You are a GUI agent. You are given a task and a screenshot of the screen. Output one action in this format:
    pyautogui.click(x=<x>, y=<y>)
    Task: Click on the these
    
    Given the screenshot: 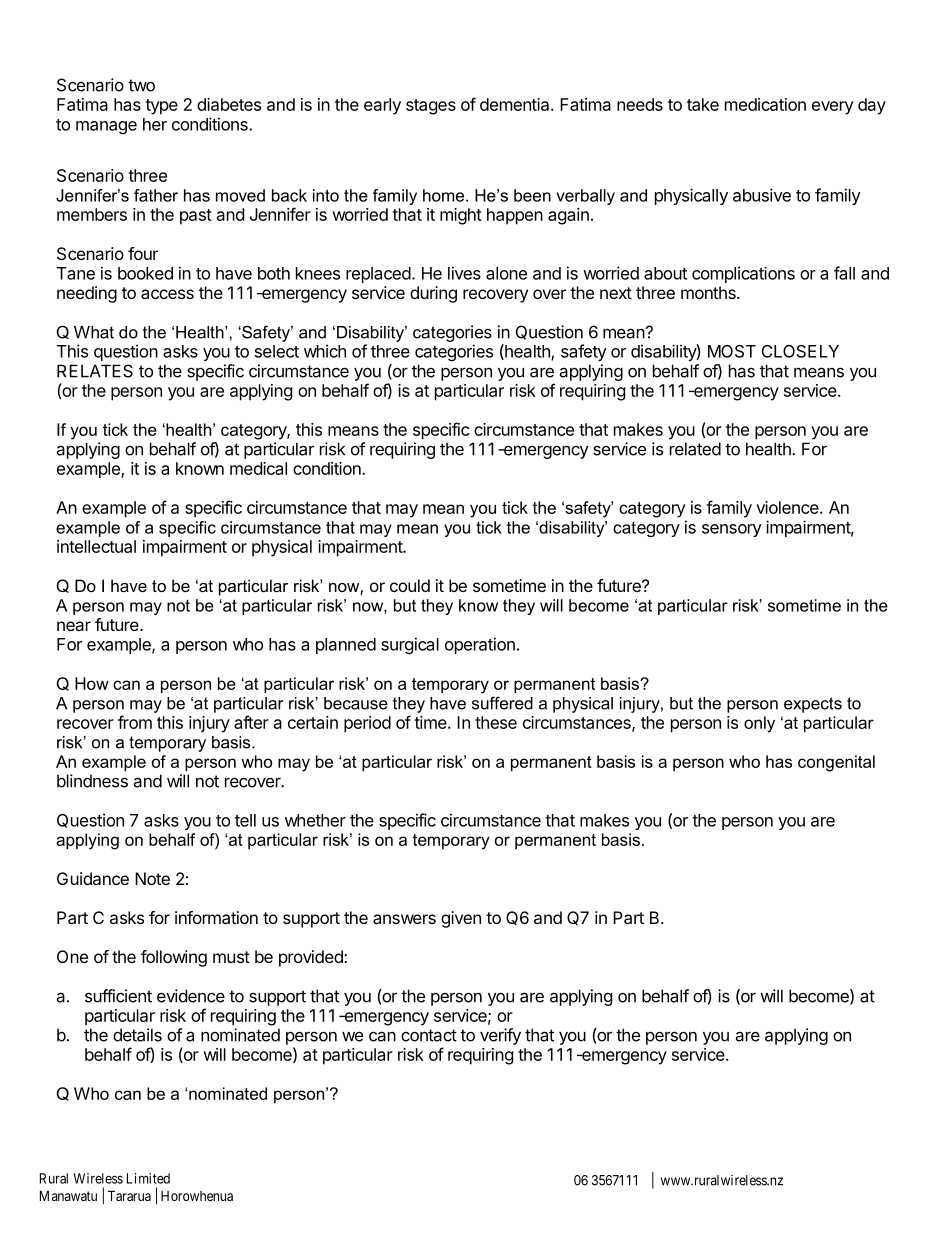 What is the action you would take?
    pyautogui.click(x=496, y=722)
